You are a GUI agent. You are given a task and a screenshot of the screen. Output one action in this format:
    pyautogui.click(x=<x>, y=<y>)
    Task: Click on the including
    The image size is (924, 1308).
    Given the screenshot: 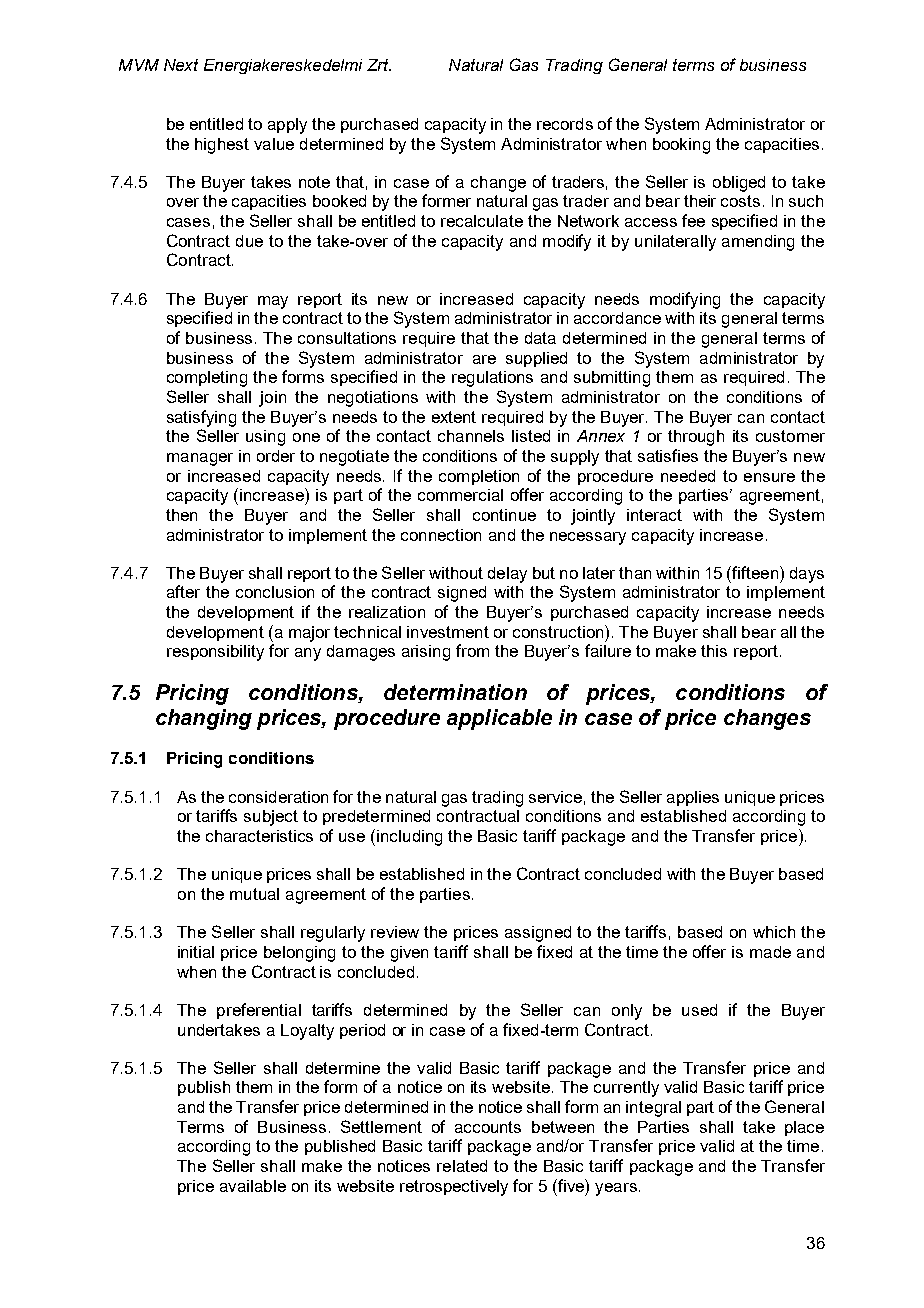 What is the action you would take?
    pyautogui.click(x=409, y=838)
